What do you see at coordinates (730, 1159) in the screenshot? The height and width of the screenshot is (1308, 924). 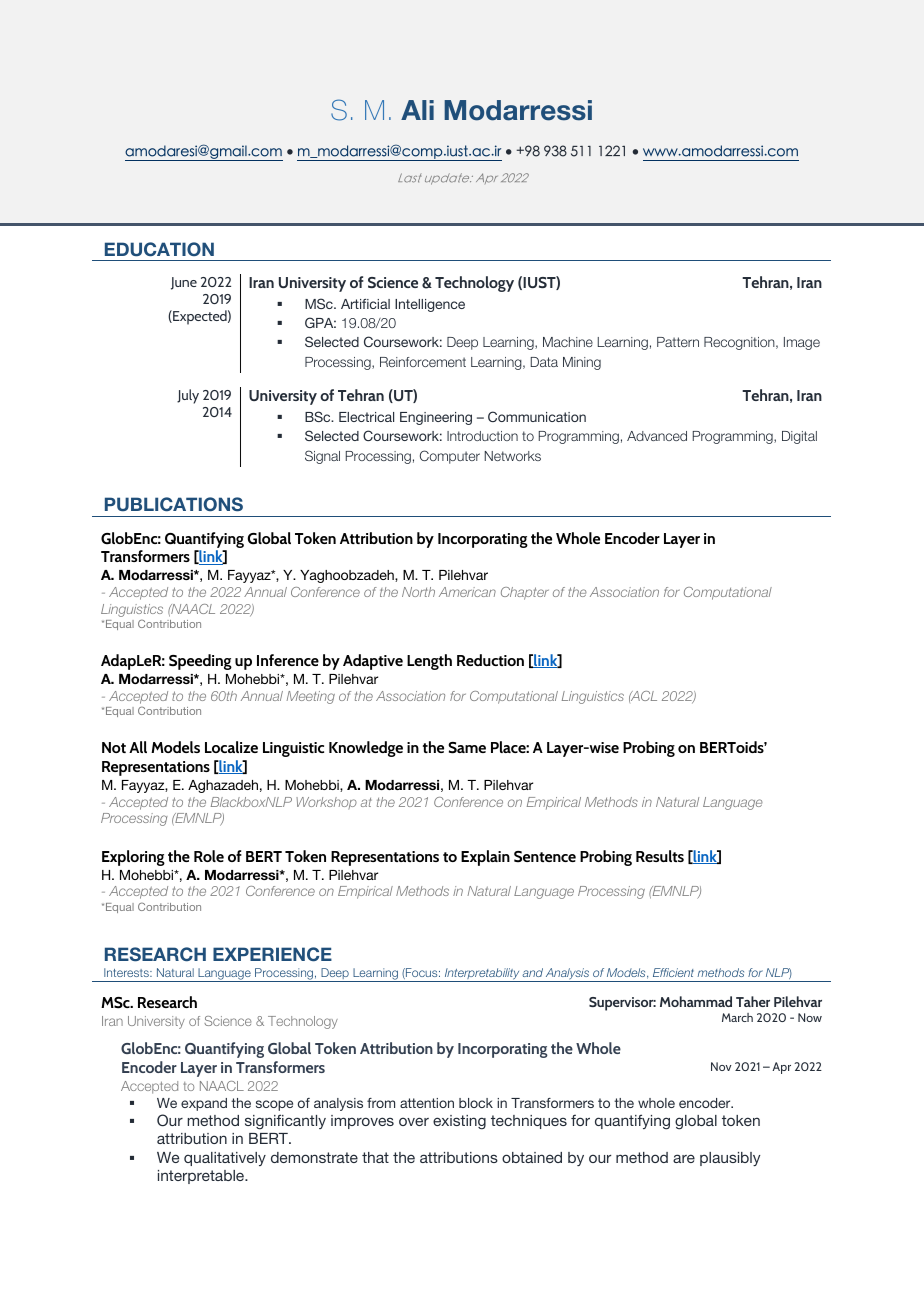 I see `plausibly` at bounding box center [730, 1159].
